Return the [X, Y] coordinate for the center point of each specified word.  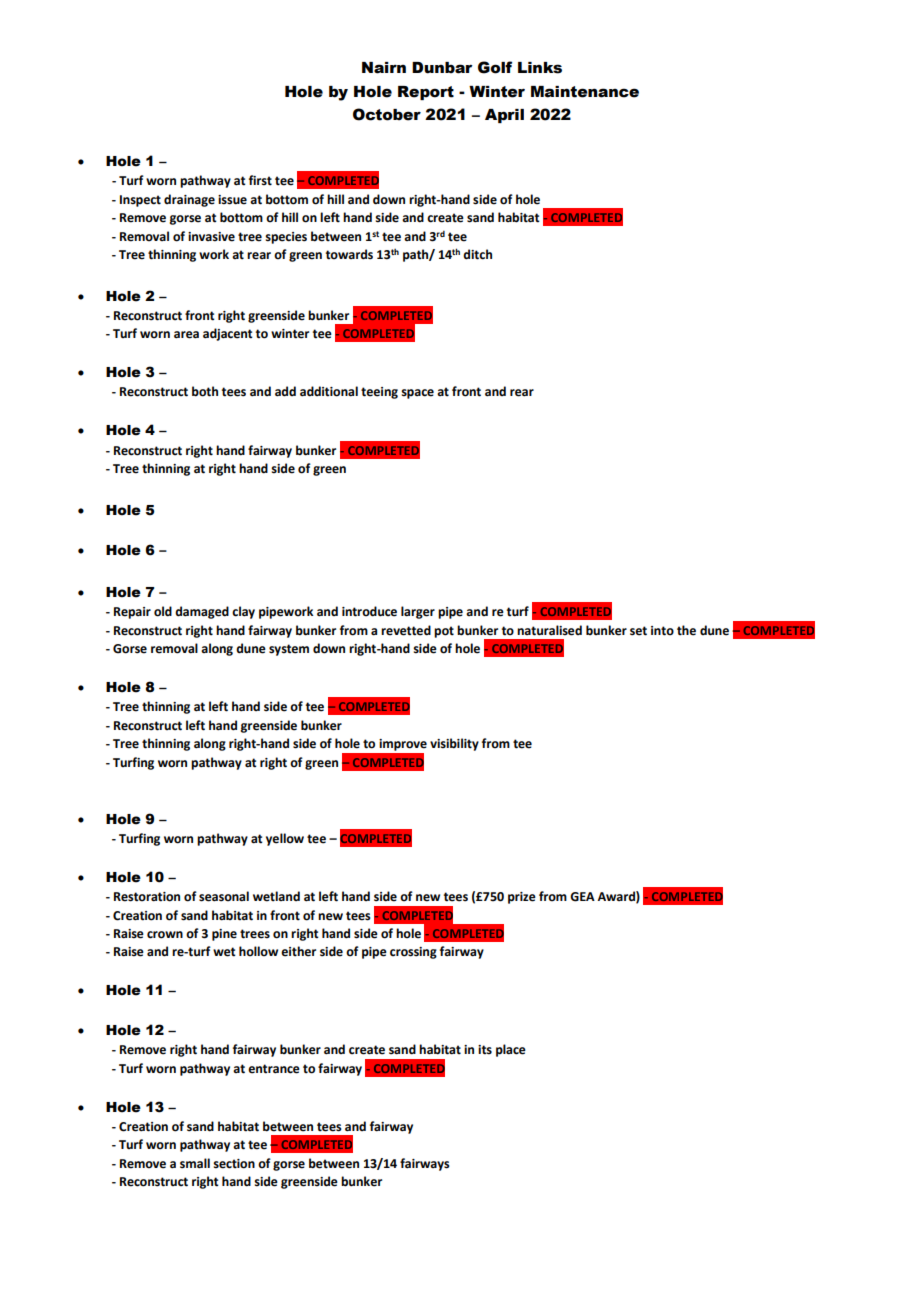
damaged [202, 612]
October [387, 114]
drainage [189, 200]
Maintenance [585, 92]
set [638, 631]
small [195, 1163]
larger [418, 612]
